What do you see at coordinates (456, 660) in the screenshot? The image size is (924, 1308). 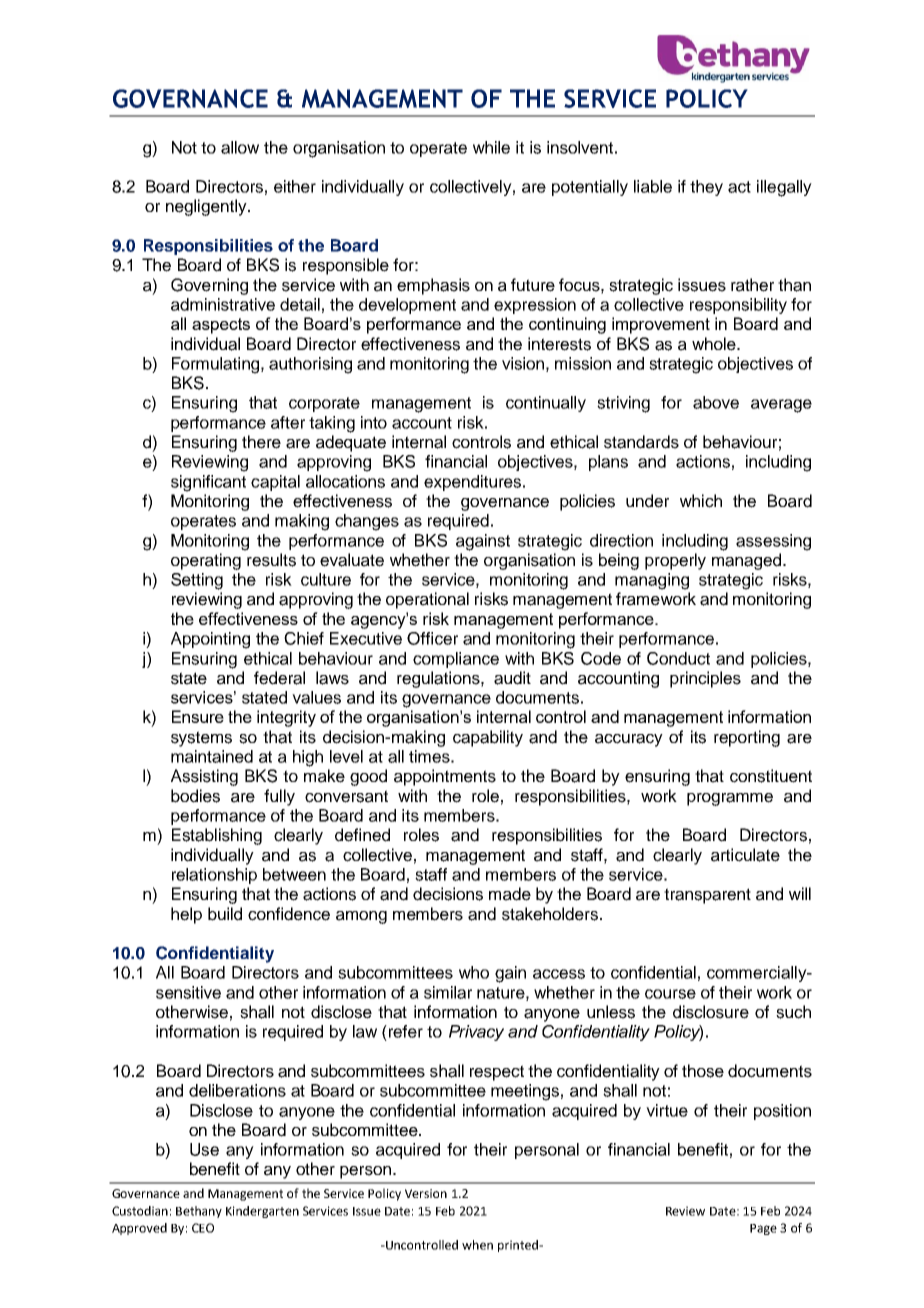 I see `compliance` at bounding box center [456, 660].
